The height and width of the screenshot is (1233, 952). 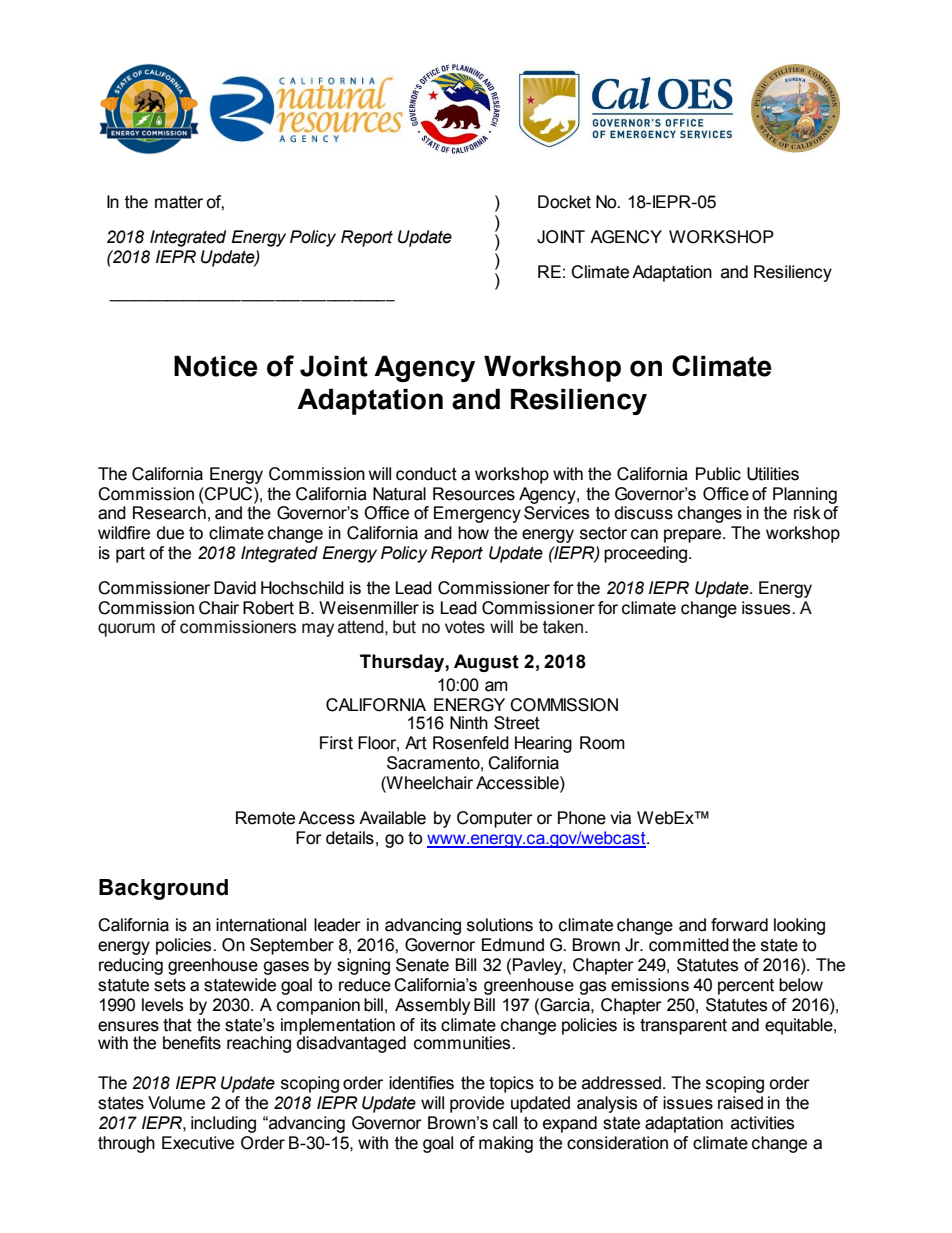 I want to click on provide, so click(x=477, y=1104).
